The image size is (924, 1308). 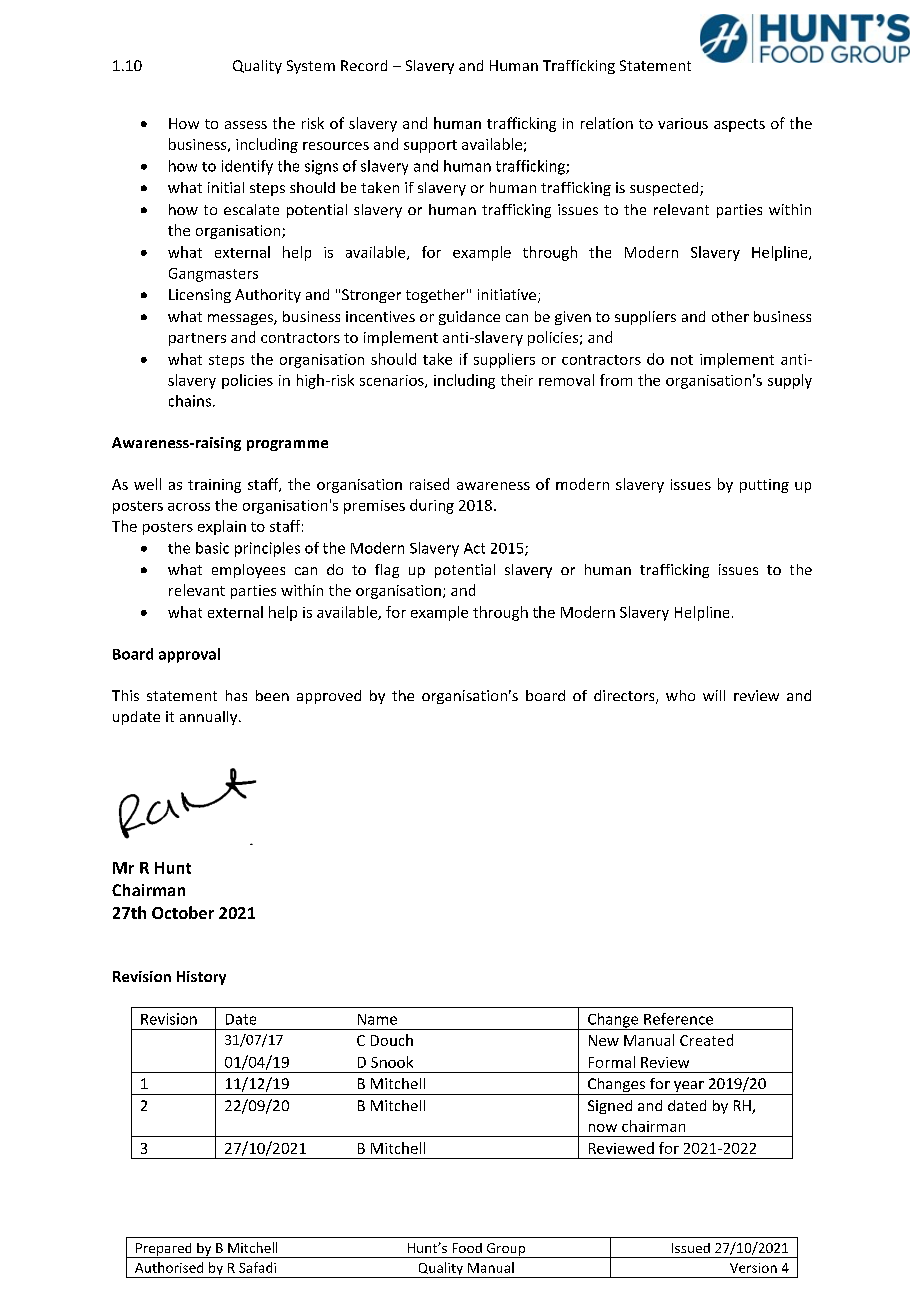 I want to click on flag, so click(x=387, y=571).
